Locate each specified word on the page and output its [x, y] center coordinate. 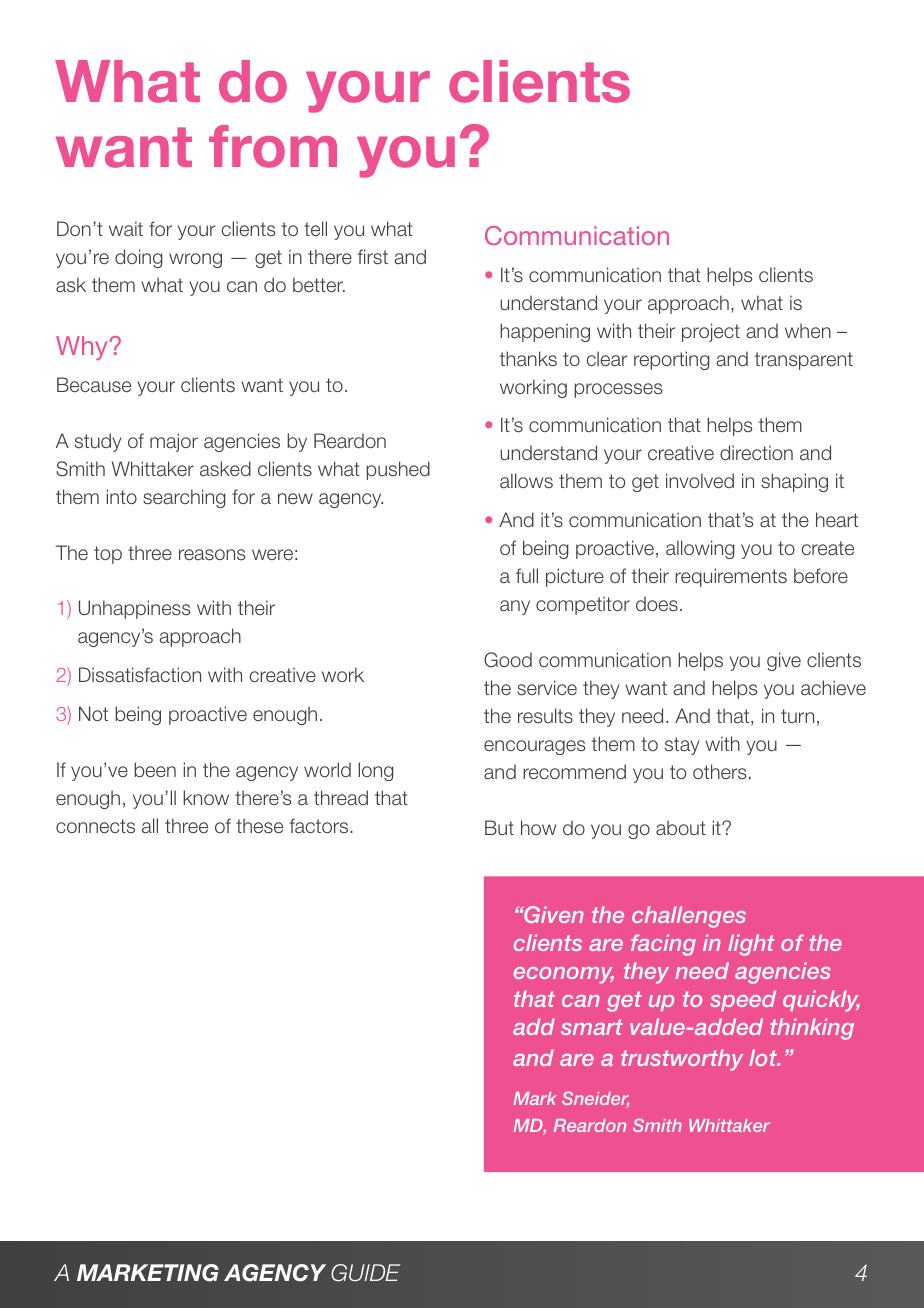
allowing [700, 549]
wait [126, 229]
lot [764, 1057]
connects [95, 826]
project [711, 332]
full [527, 575]
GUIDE [365, 1273]
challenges [689, 917]
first [373, 257]
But [499, 827]
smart [592, 1027]
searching [184, 498]
